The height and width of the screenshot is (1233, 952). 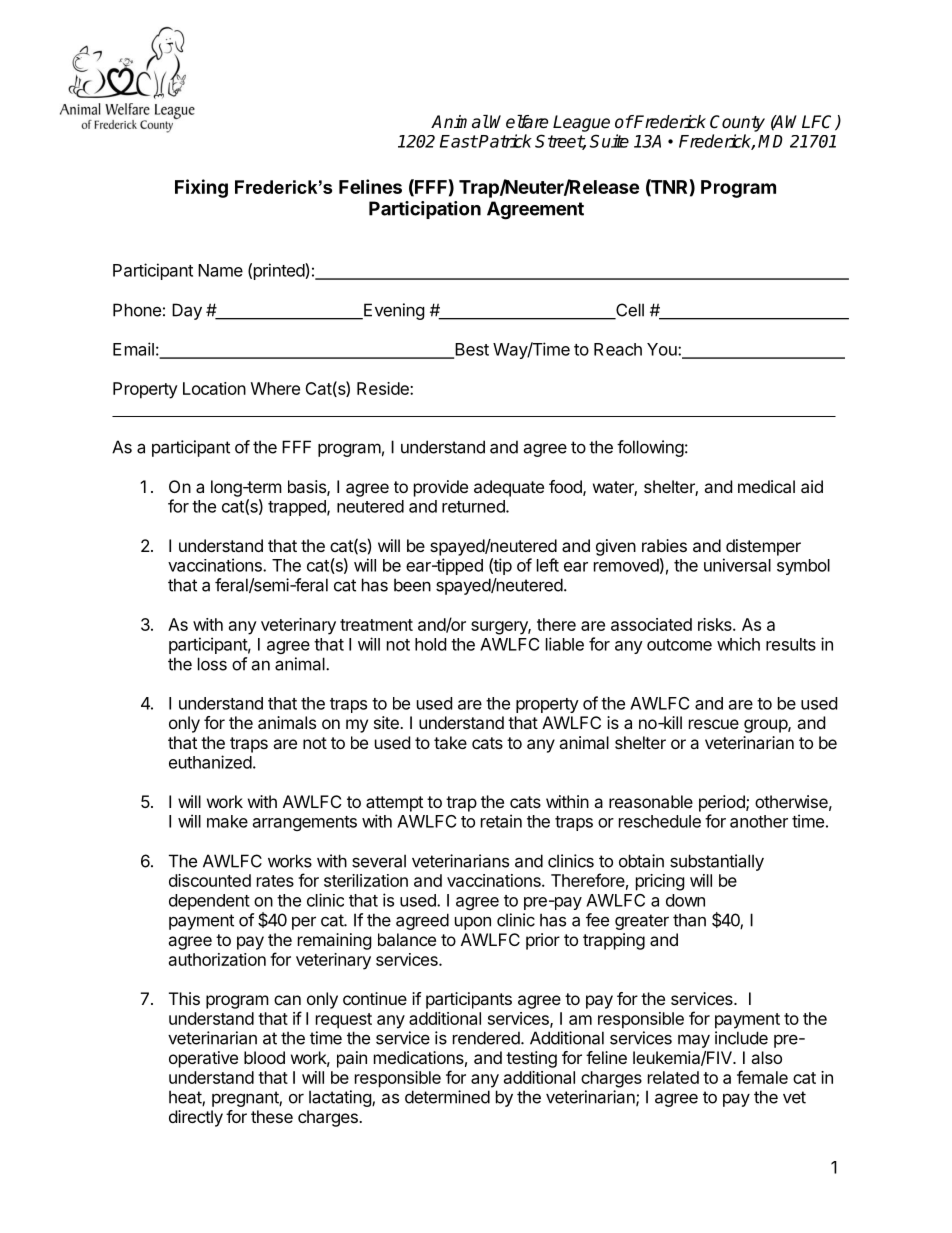 What do you see at coordinates (487, 1038) in the screenshot?
I see `rendered` at bounding box center [487, 1038].
